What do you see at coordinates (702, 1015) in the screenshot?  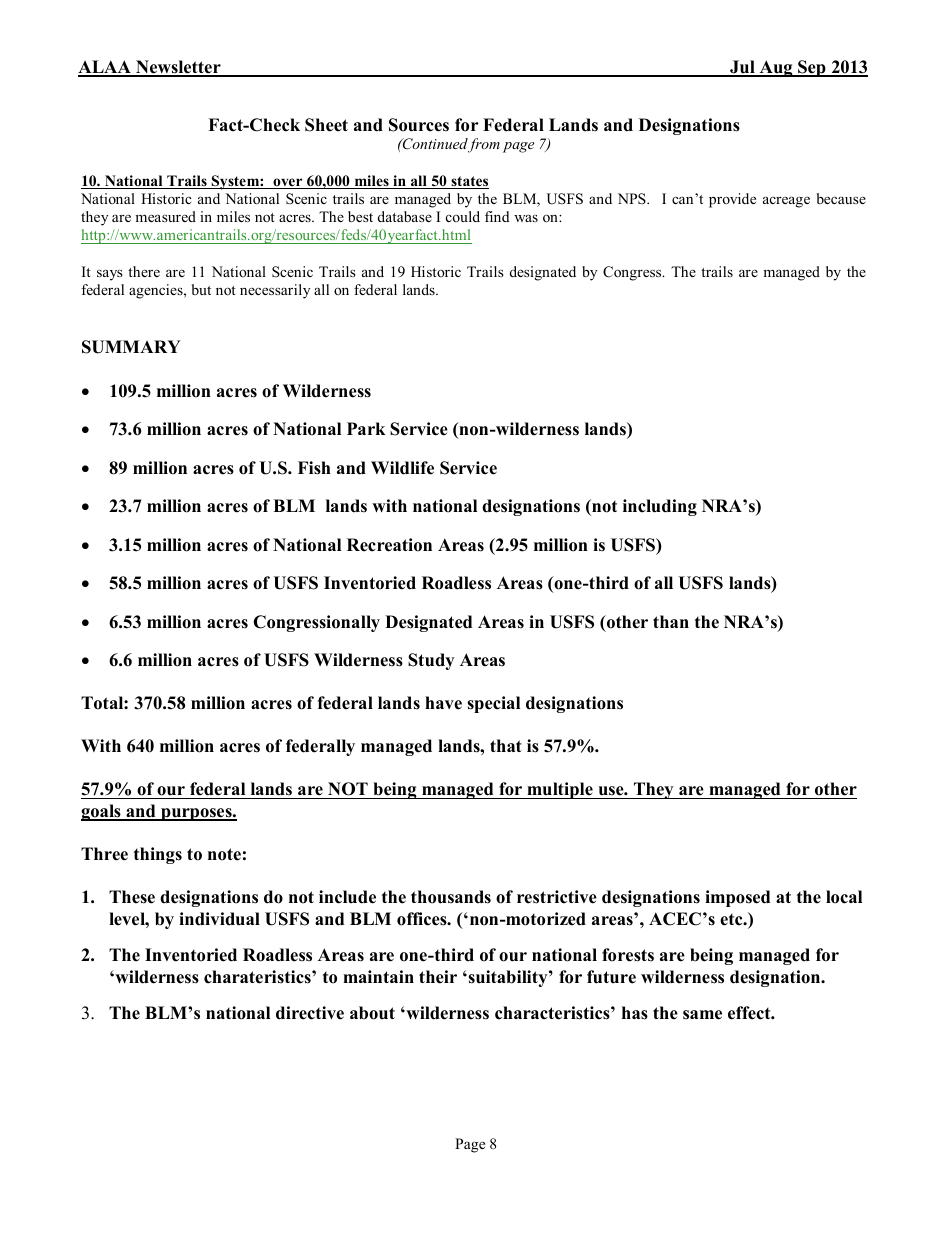 I see `same` at bounding box center [702, 1015].
